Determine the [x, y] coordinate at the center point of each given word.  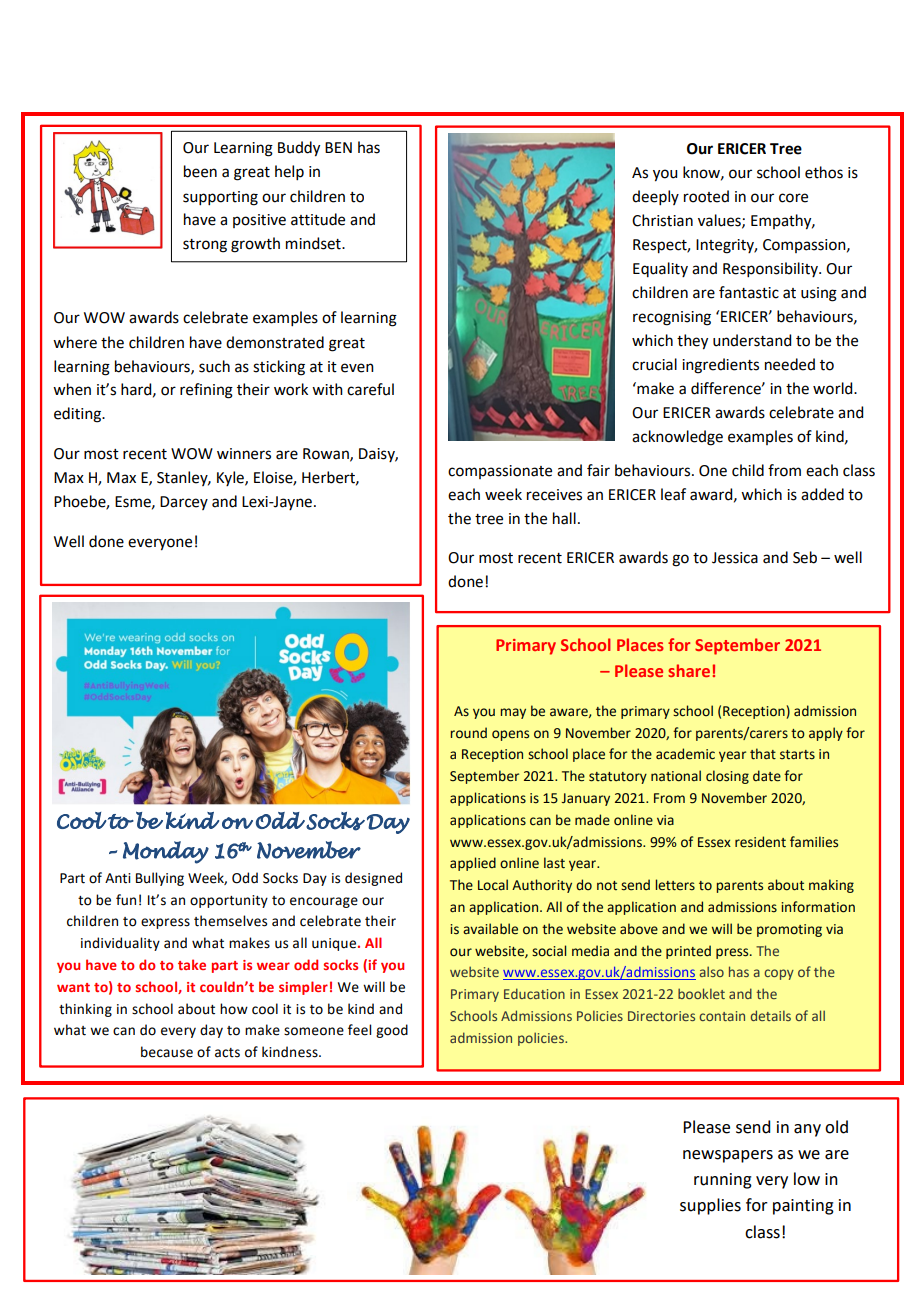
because [167, 1052]
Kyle [231, 478]
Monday [166, 852]
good [392, 1031]
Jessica [735, 558]
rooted [706, 196]
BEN [338, 147]
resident [760, 842]
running [723, 1181]
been [200, 171]
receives [554, 495]
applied [473, 864]
